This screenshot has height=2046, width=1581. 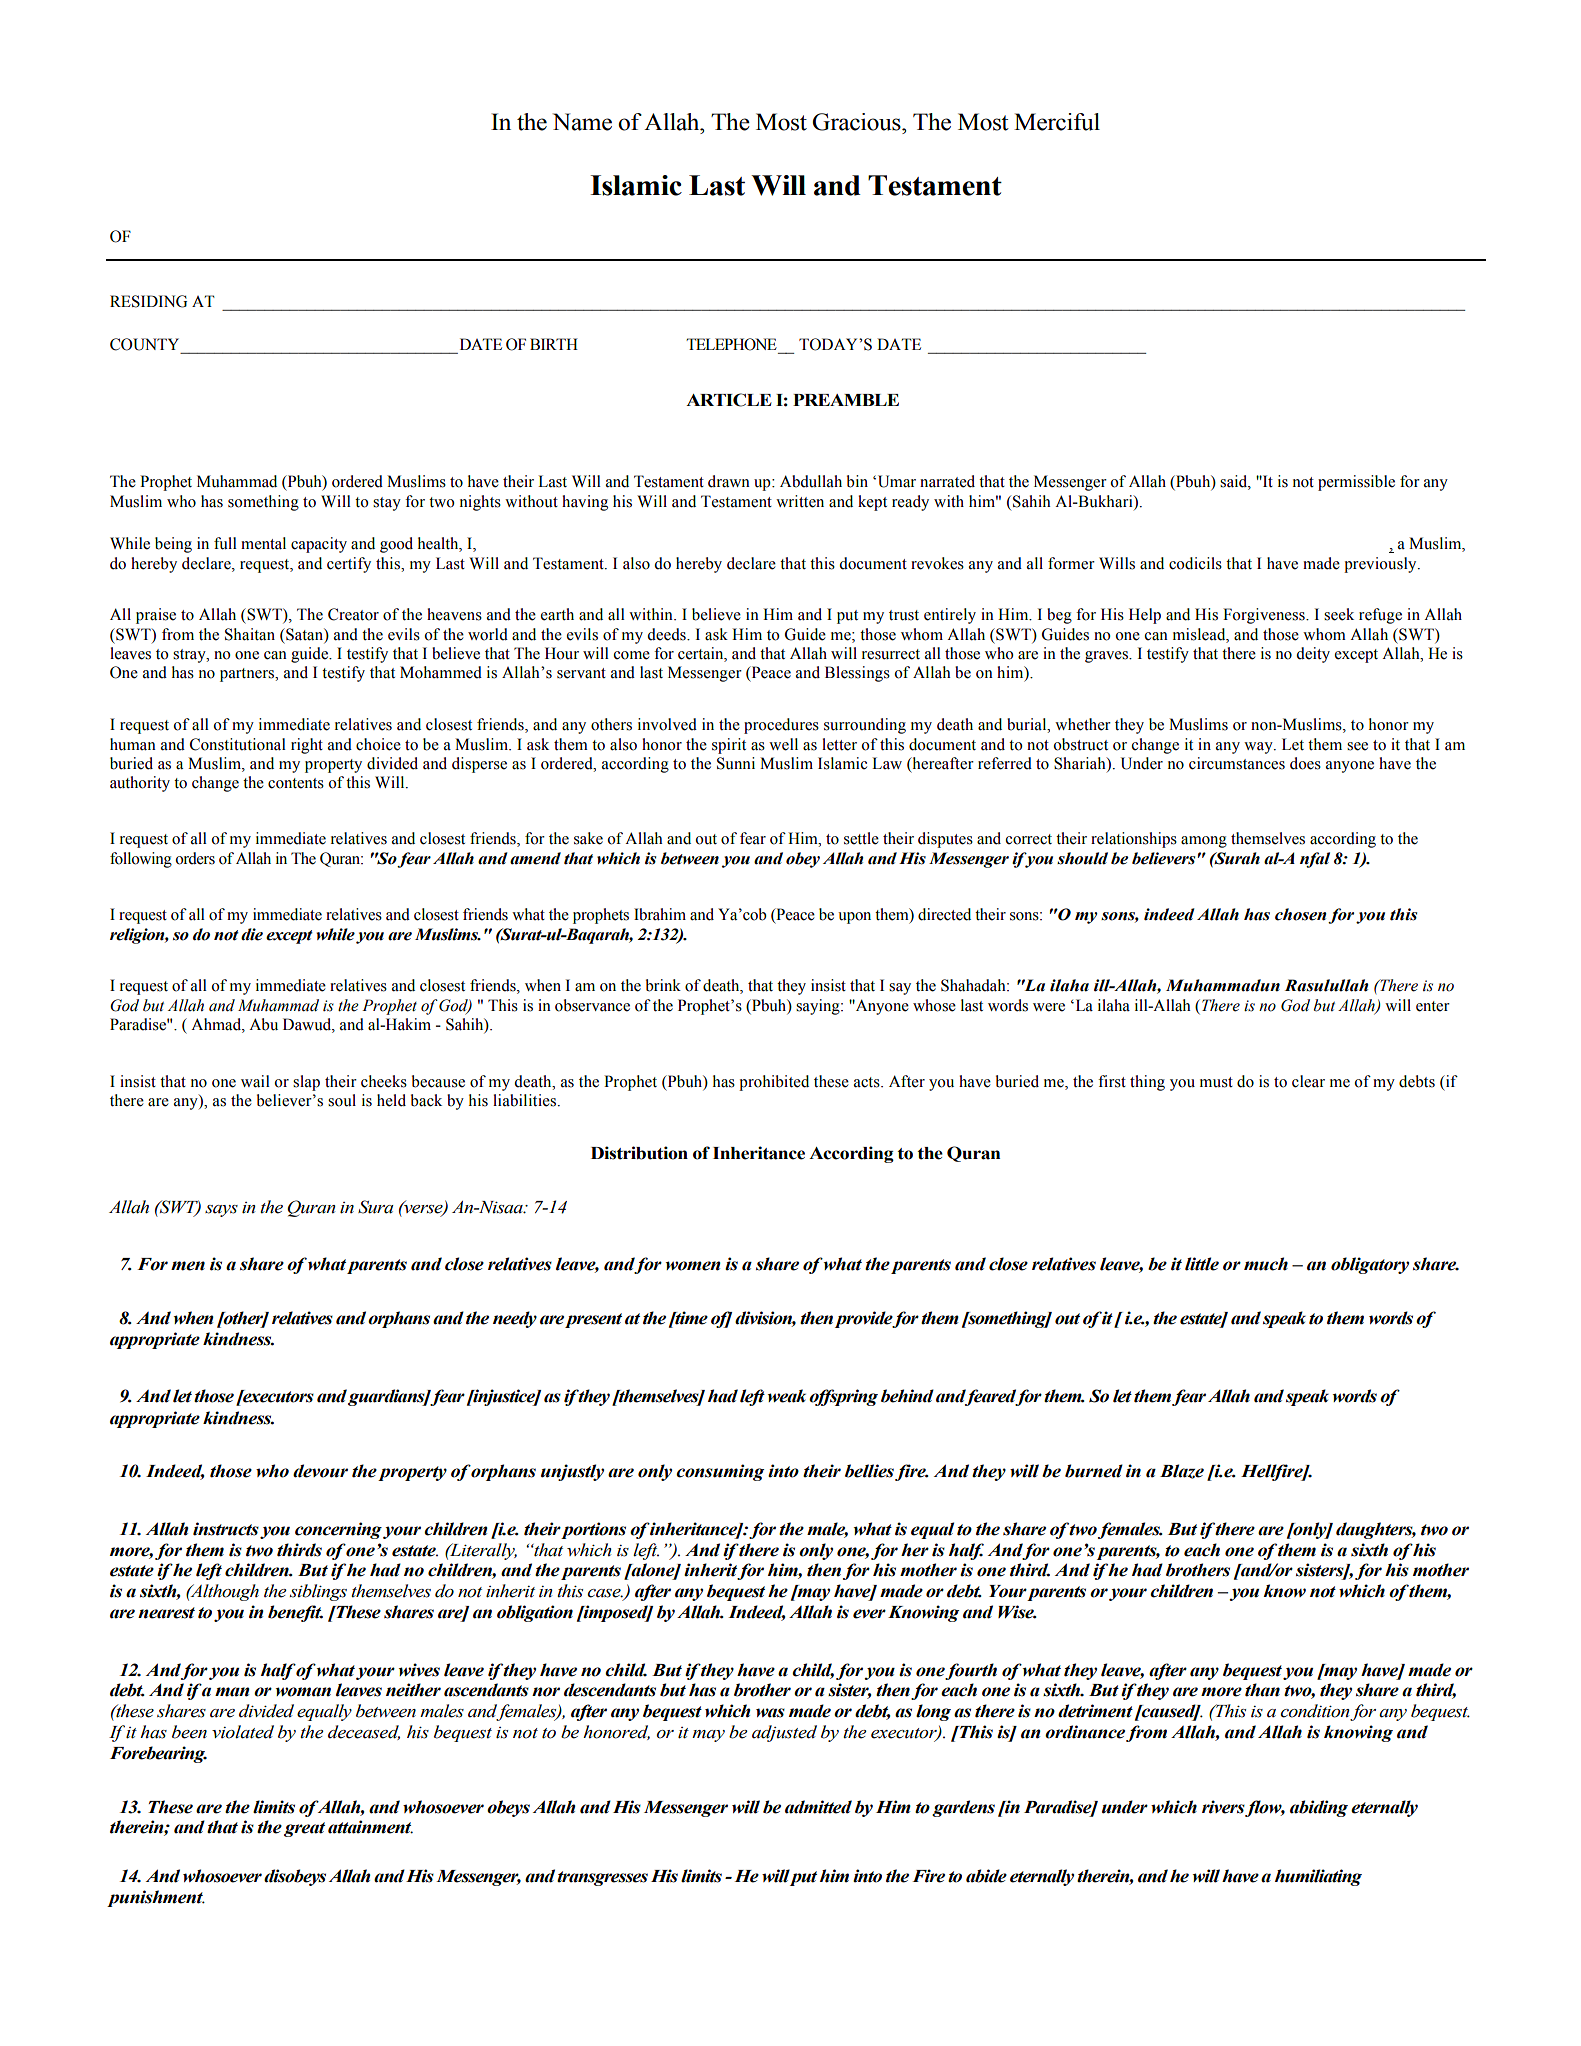 What do you see at coordinates (1259, 748) in the screenshot?
I see `way` at bounding box center [1259, 748].
